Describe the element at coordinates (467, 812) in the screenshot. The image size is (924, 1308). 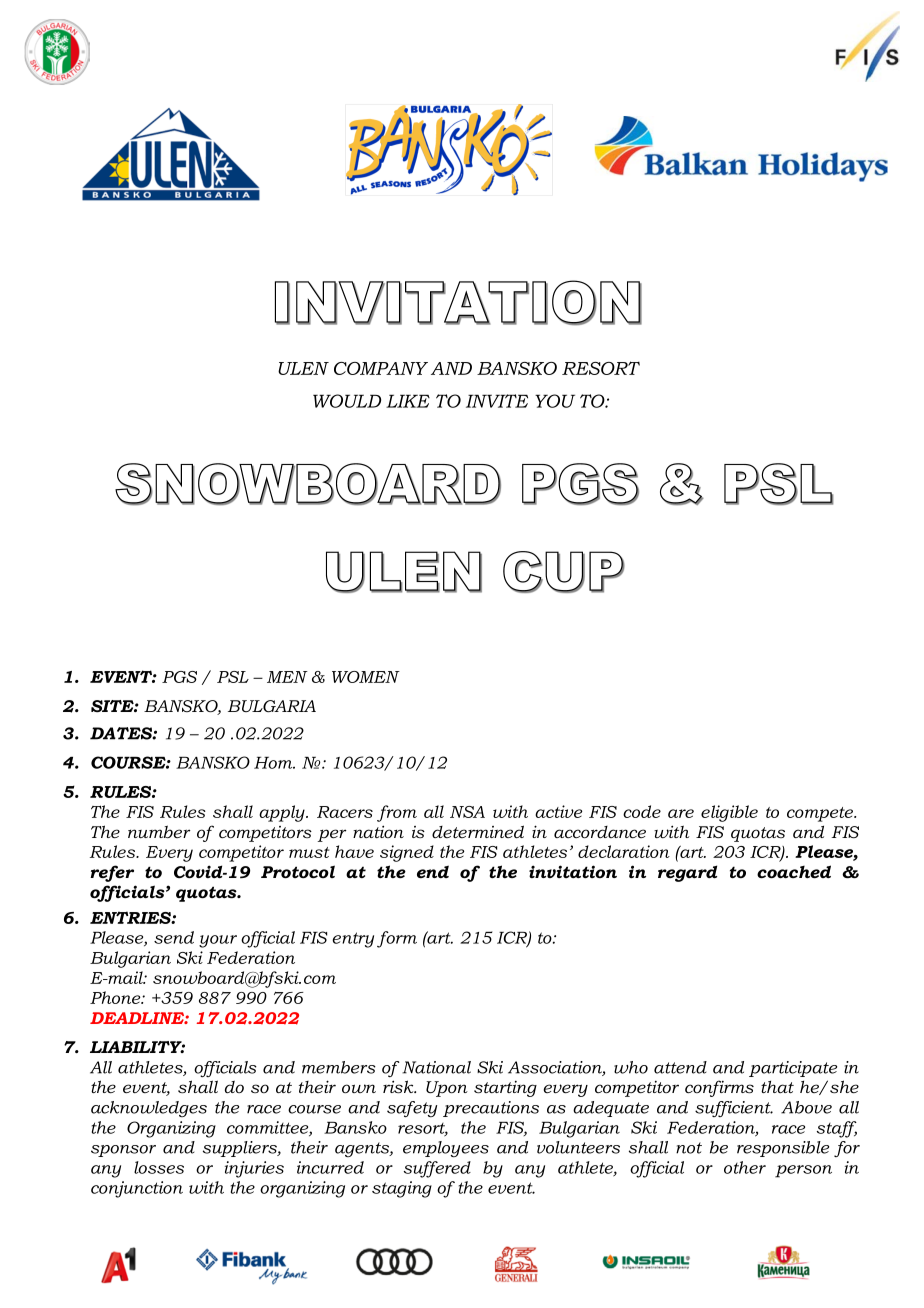
I see `NSA` at that location.
